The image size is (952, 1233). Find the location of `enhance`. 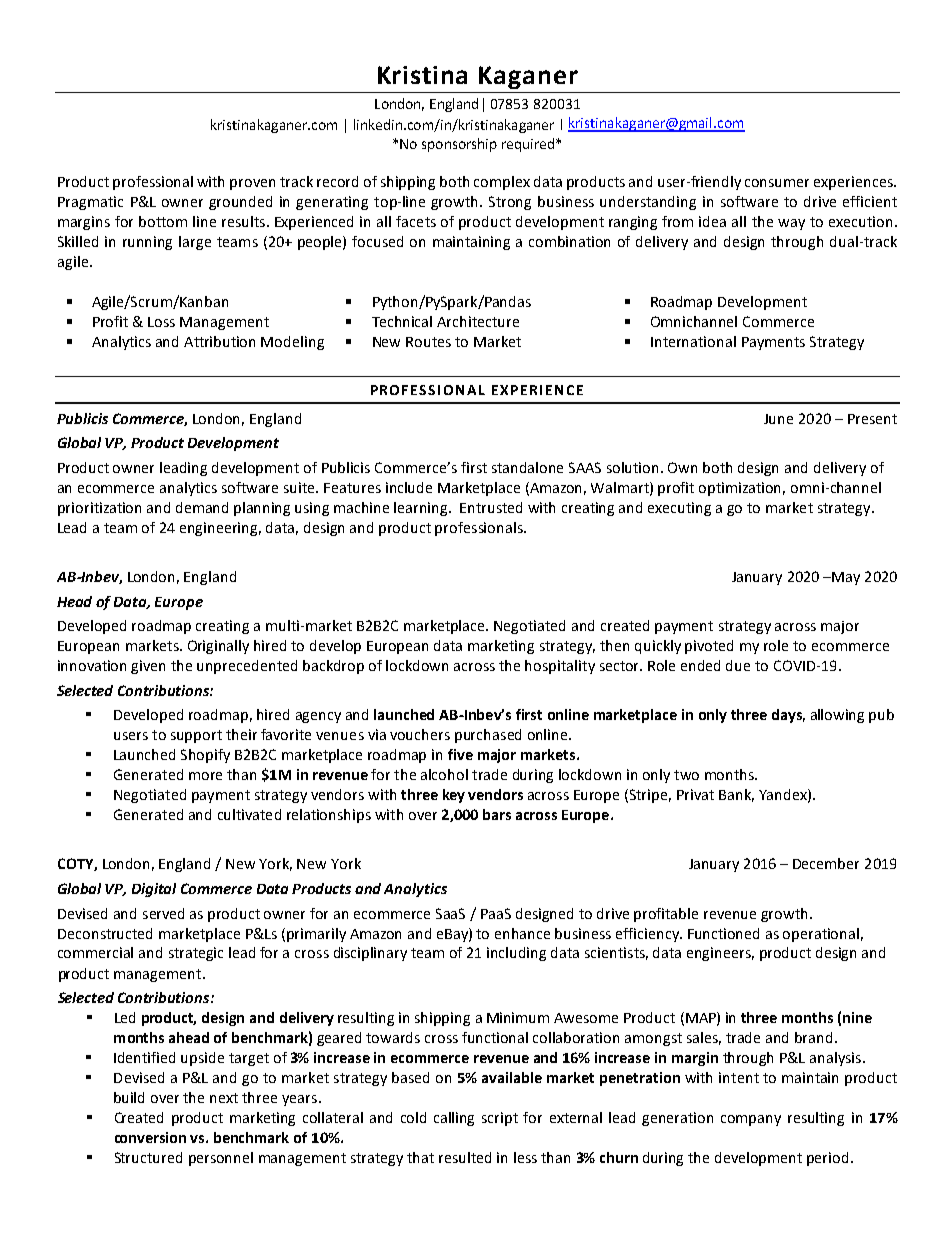

enhance is located at coordinates (522, 933).
